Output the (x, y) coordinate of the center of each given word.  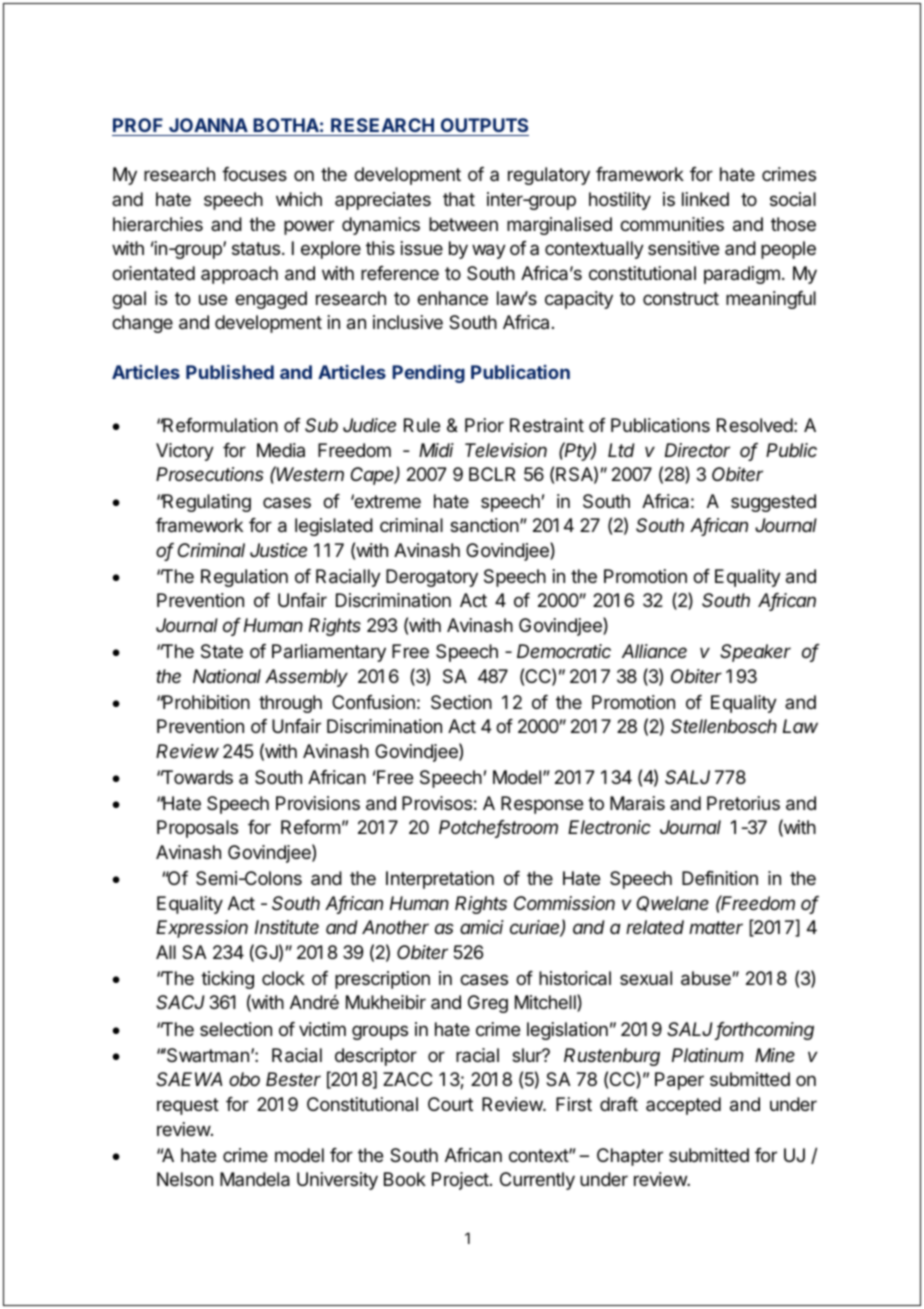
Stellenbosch (724, 726)
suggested (773, 503)
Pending (428, 374)
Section (461, 702)
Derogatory (432, 578)
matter (716, 927)
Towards (196, 777)
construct (681, 298)
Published (230, 372)
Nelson (185, 1179)
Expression (202, 929)
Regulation (244, 578)
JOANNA (208, 125)
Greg (488, 1004)
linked (705, 199)
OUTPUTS (484, 125)
